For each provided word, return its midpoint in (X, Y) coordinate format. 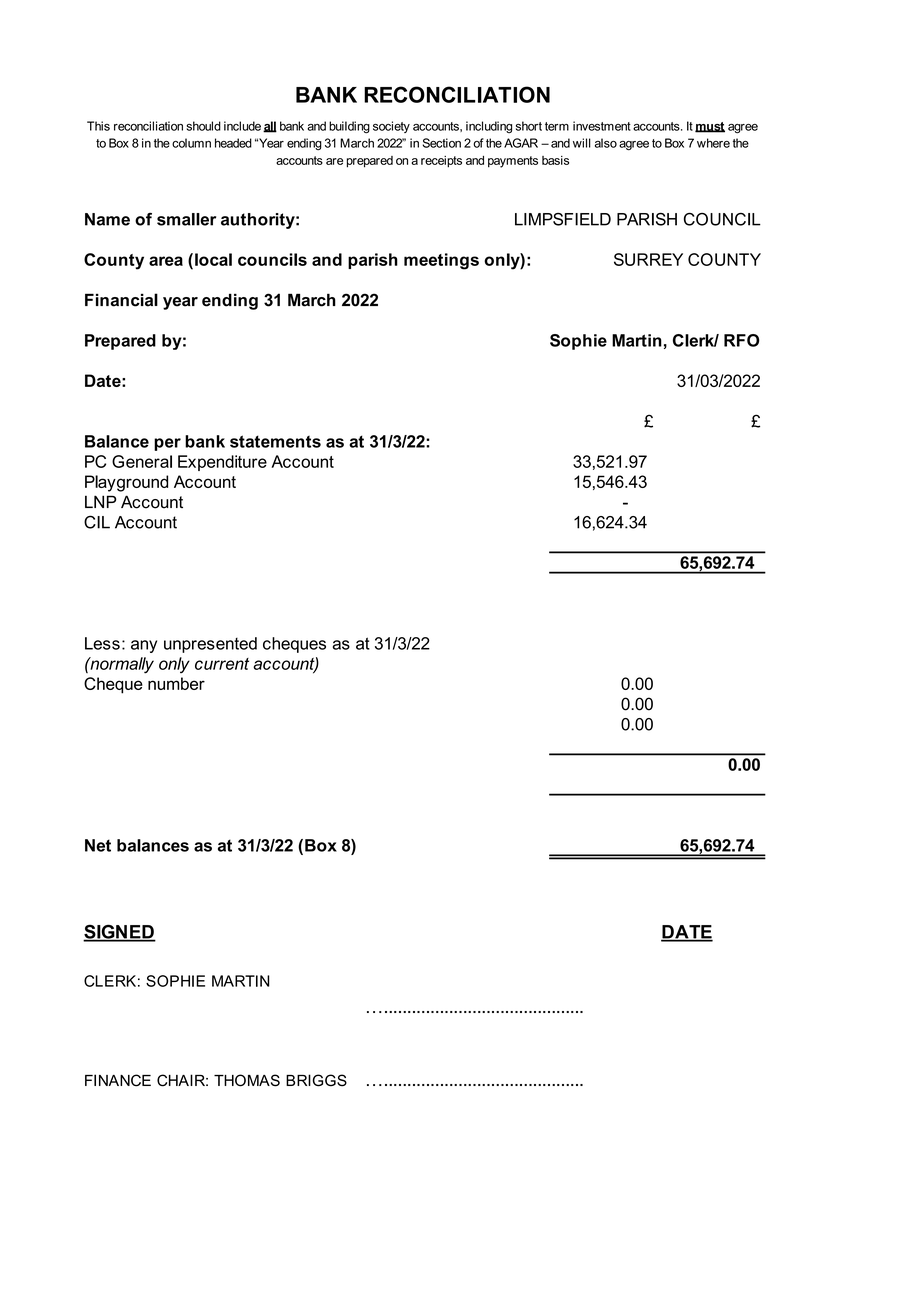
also (606, 143)
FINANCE (118, 1080)
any (144, 646)
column (191, 143)
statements (275, 441)
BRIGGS (316, 1080)
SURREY (648, 259)
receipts (441, 162)
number (176, 683)
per (167, 444)
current (222, 664)
